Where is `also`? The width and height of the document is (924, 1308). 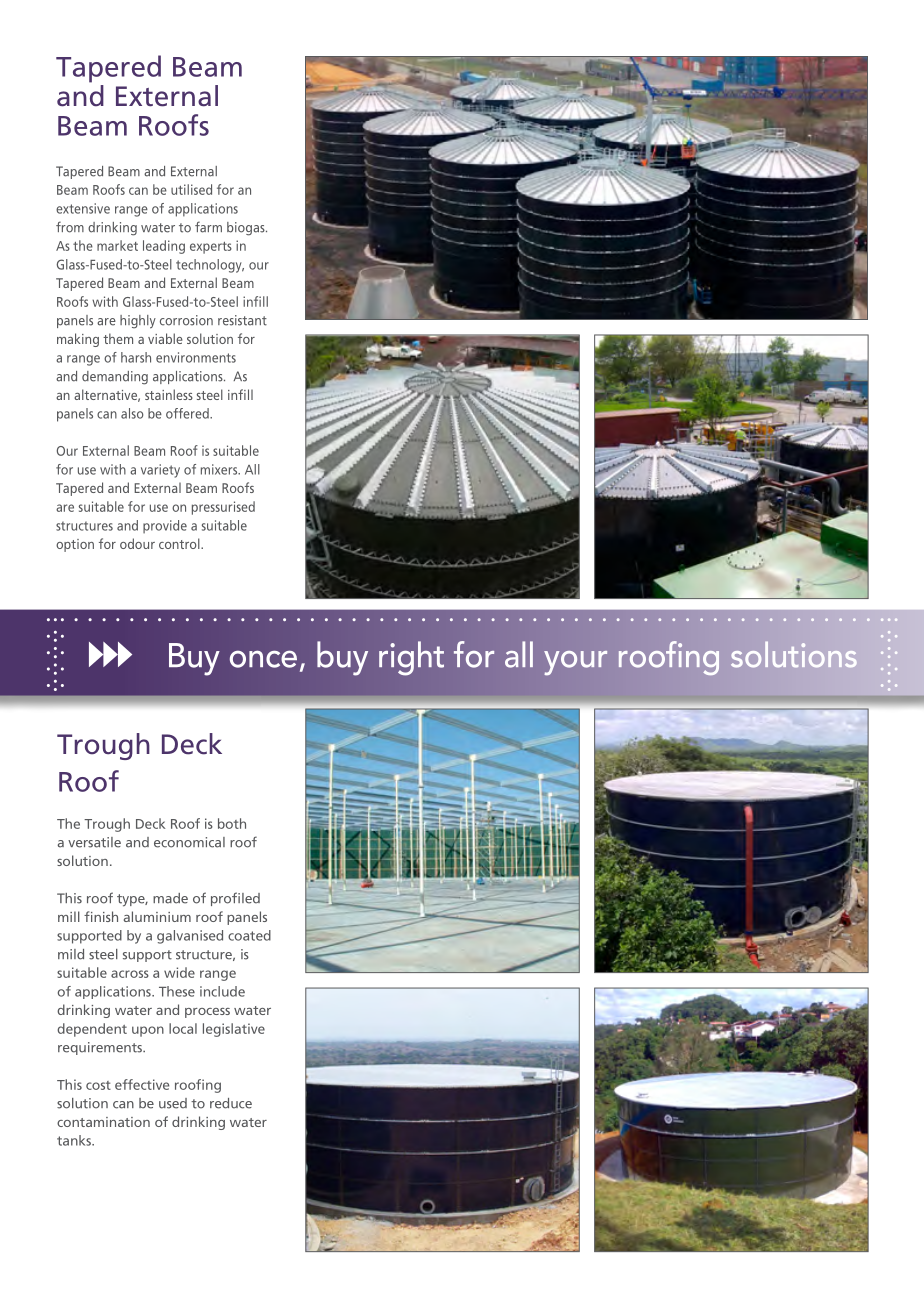
also is located at coordinates (132, 413).
